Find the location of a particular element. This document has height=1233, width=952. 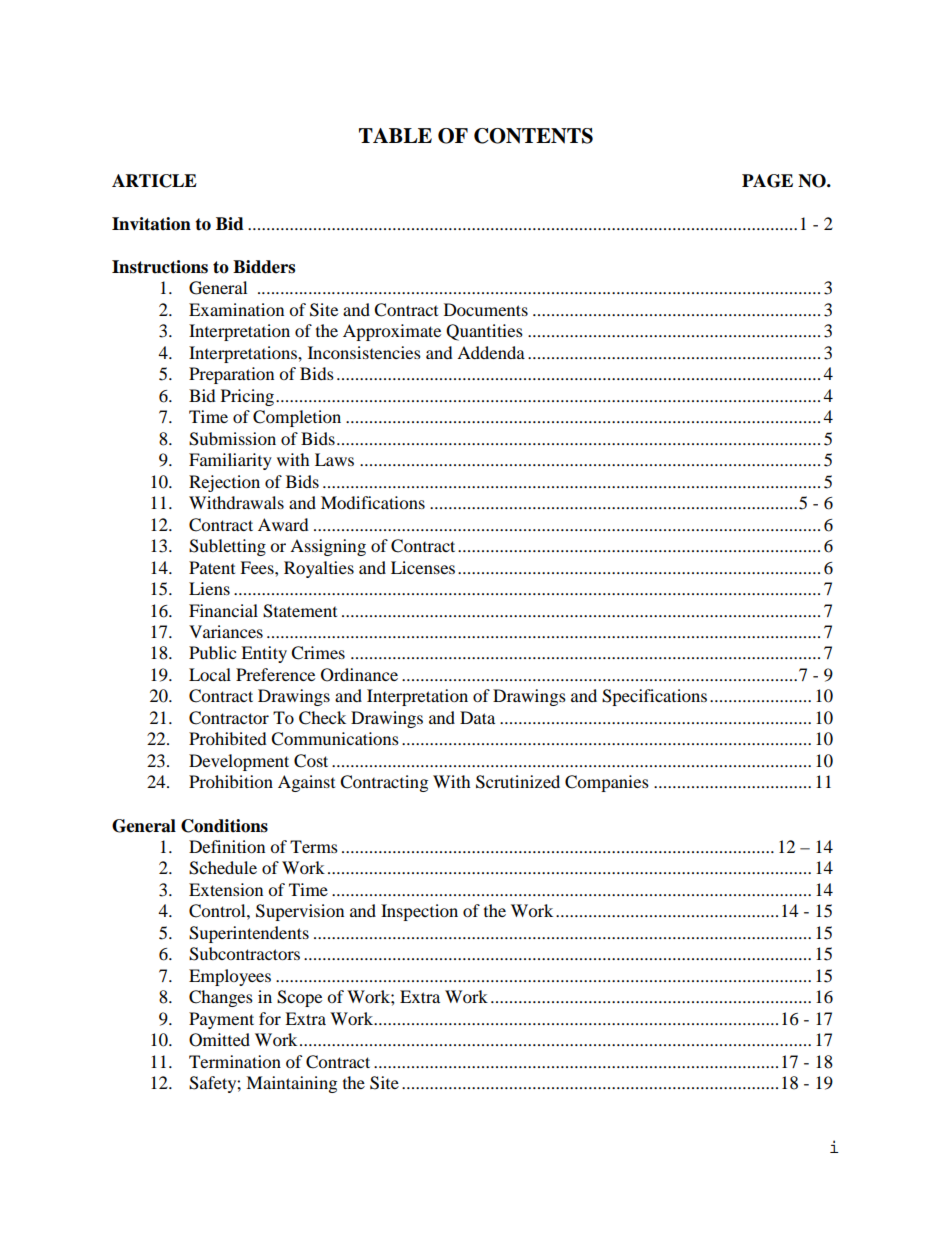

TABLE is located at coordinates (395, 135).
